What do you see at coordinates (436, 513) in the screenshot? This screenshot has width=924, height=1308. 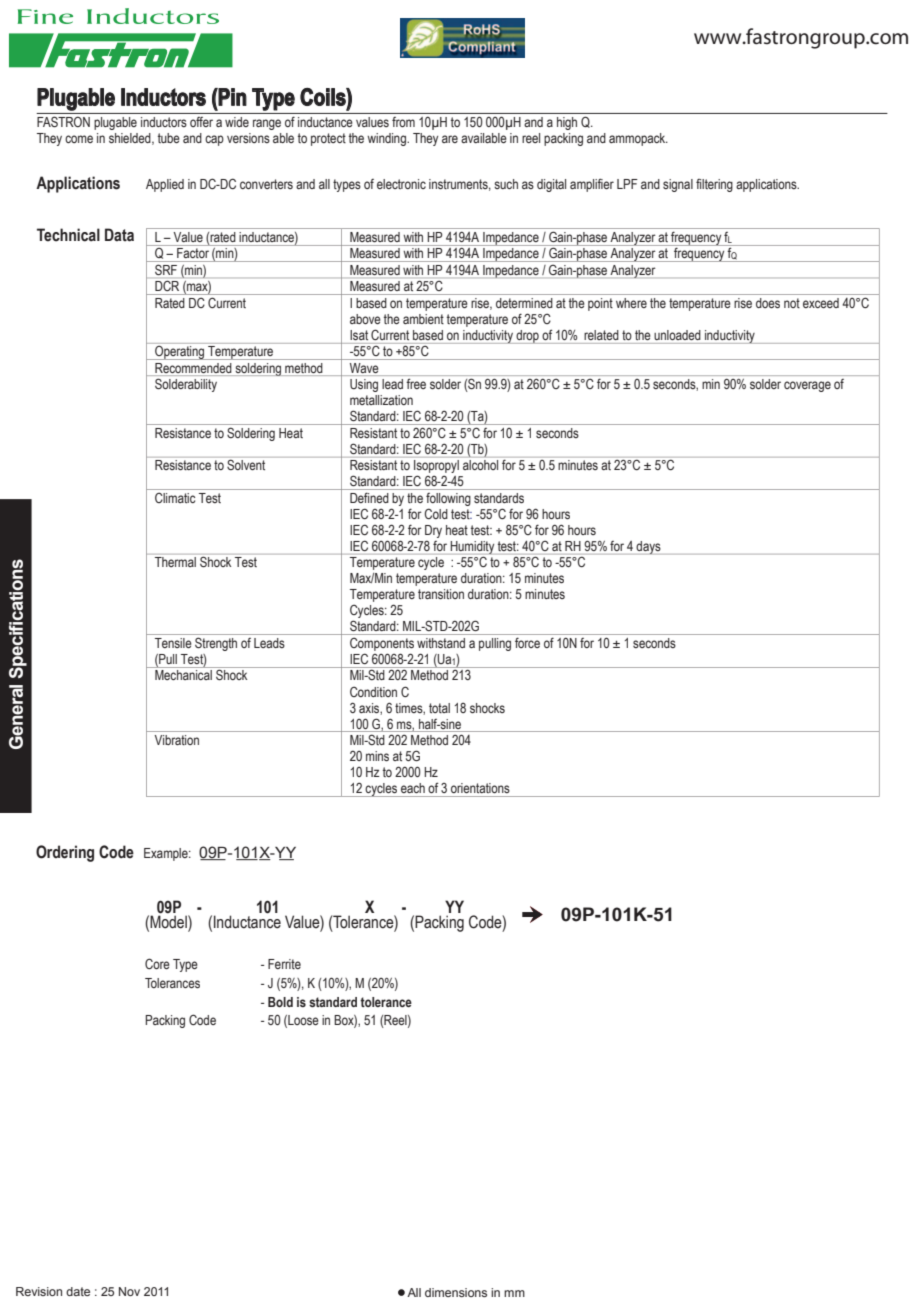 I see `Cold` at bounding box center [436, 513].
